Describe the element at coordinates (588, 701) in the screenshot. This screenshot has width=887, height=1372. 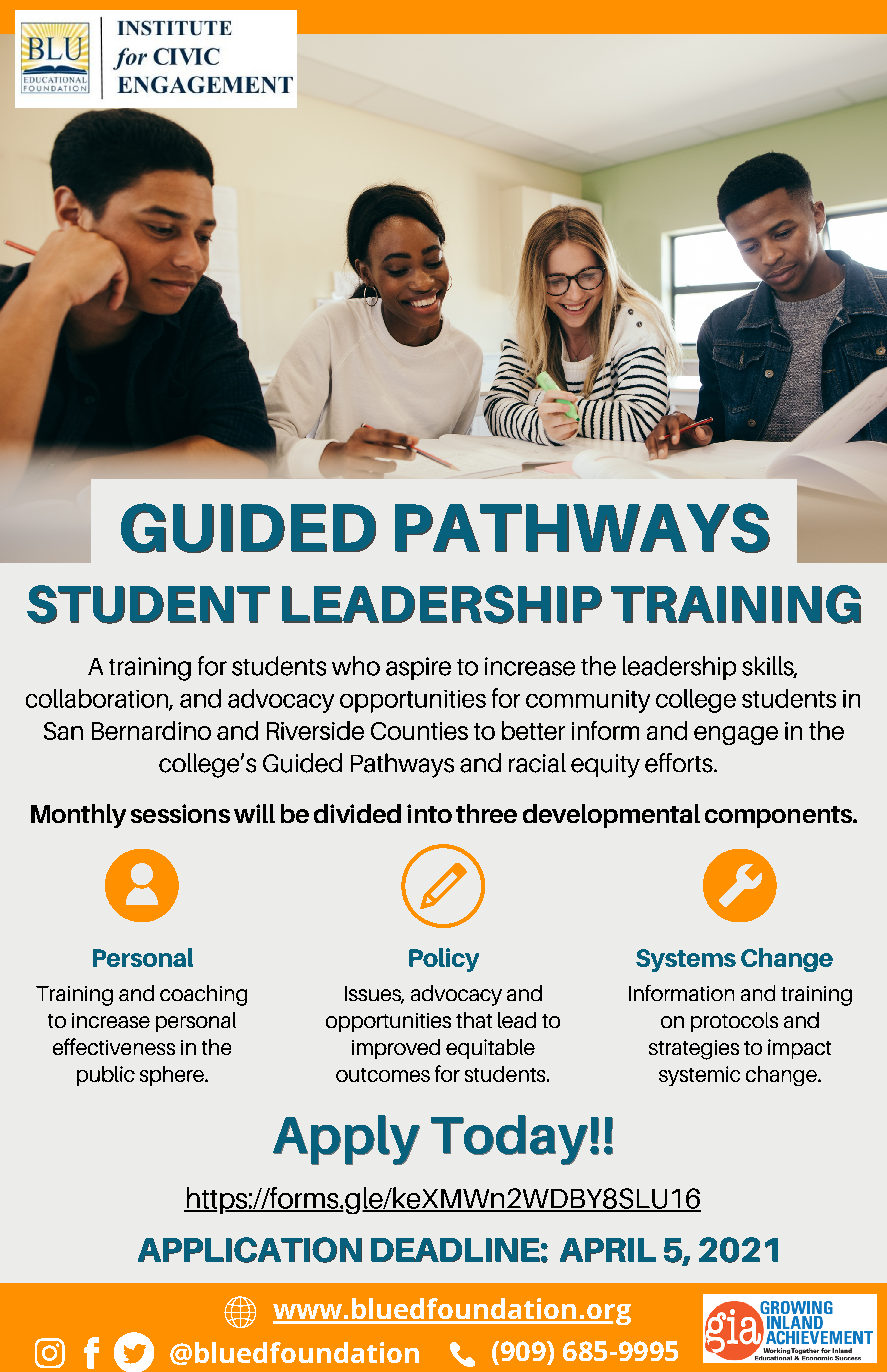
I see `community` at that location.
